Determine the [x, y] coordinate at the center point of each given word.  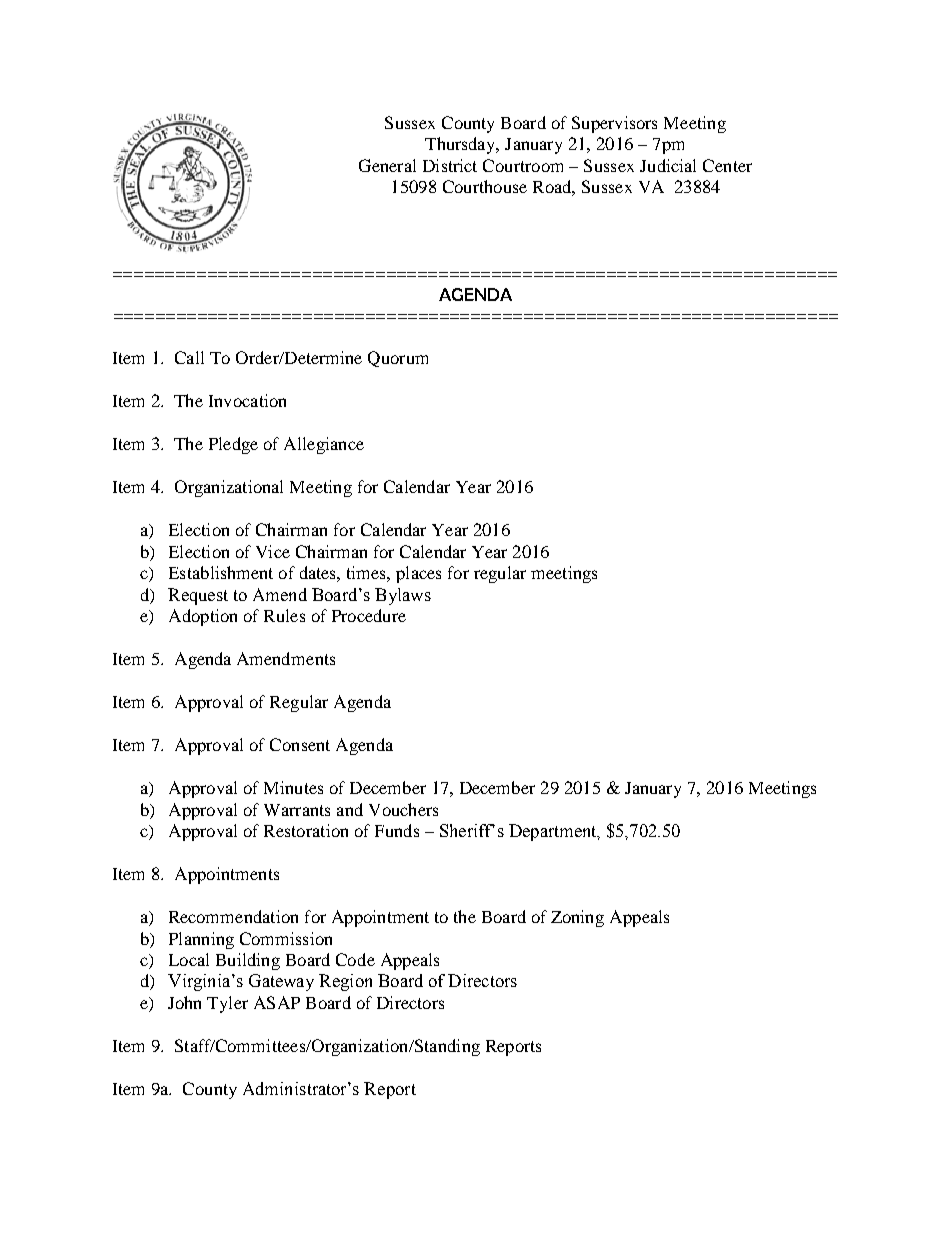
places [418, 574]
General [387, 165]
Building [248, 961]
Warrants [297, 810]
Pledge [233, 445]
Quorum [398, 359]
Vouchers [403, 809]
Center [727, 165]
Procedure [369, 615]
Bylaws [403, 596]
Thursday [461, 145]
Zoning [577, 918]
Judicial [668, 165]
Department [554, 832]
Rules [284, 615]
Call [189, 357]
